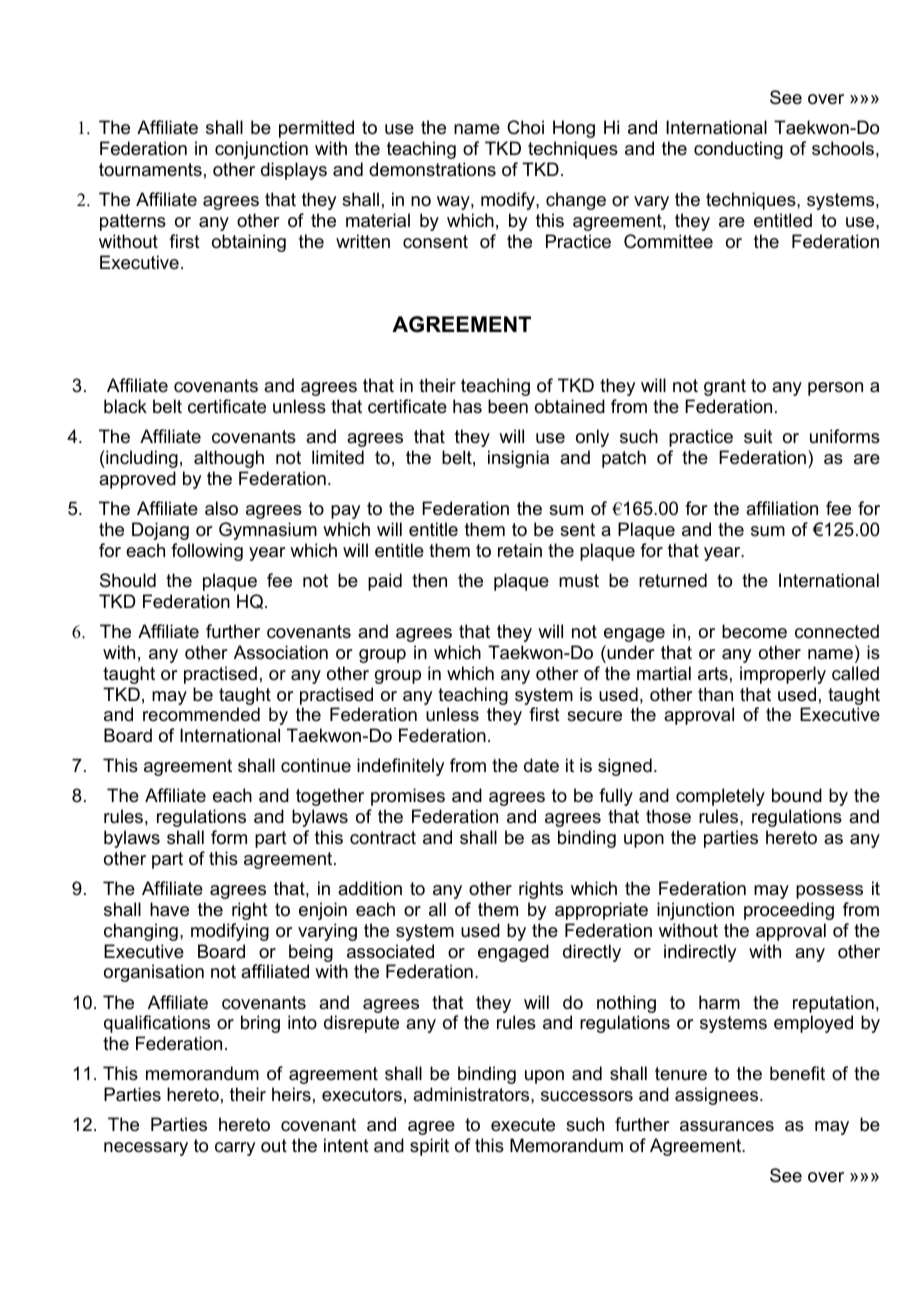  Describe the element at coordinates (727, 1126) in the screenshot. I see `assurances` at that location.
